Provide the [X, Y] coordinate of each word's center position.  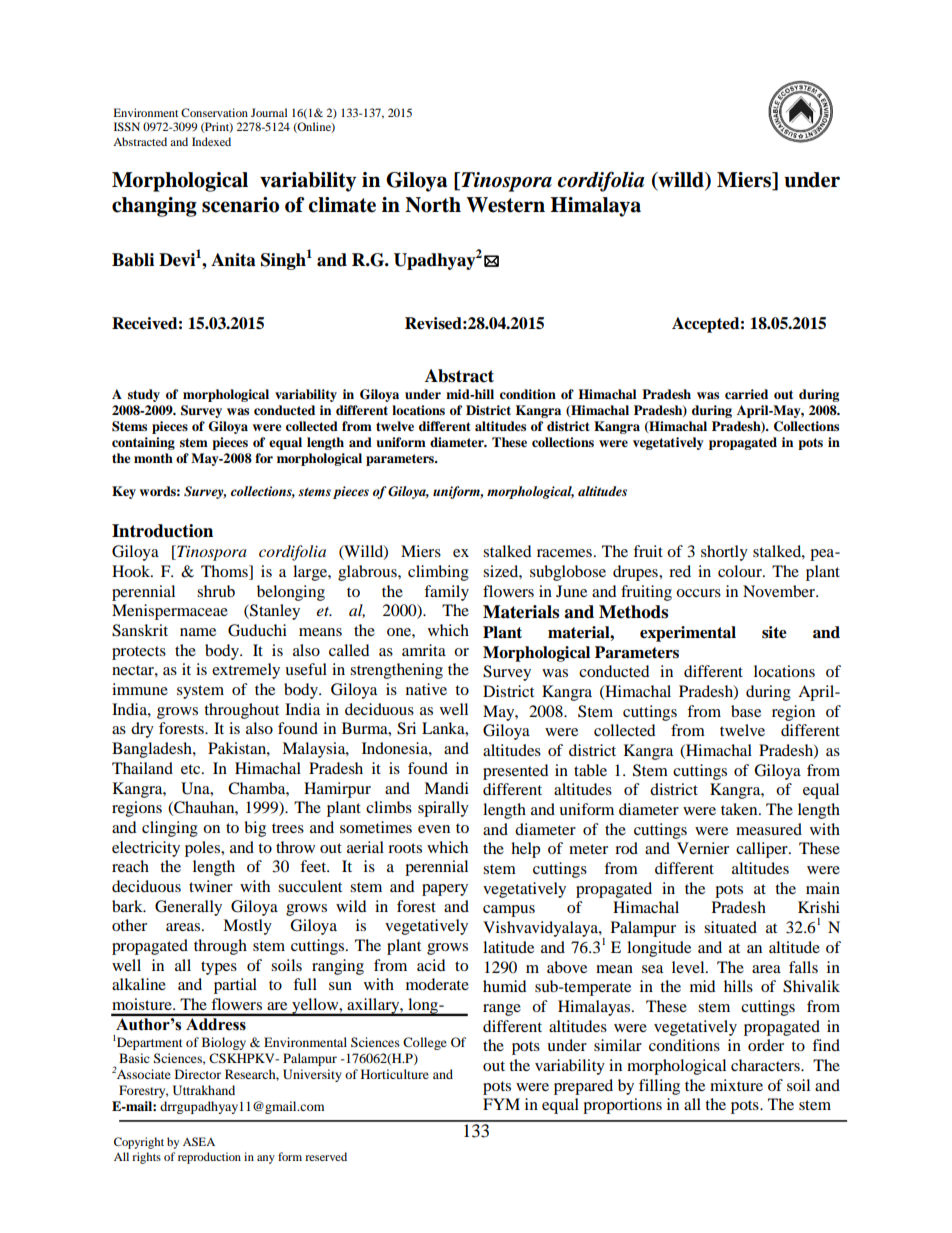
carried [746, 394]
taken [740, 809]
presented [516, 772]
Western [505, 205]
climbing [438, 573]
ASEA [199, 1141]
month [153, 458]
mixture [736, 1085]
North [433, 205]
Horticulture [395, 1074]
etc [192, 769]
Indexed [211, 141]
